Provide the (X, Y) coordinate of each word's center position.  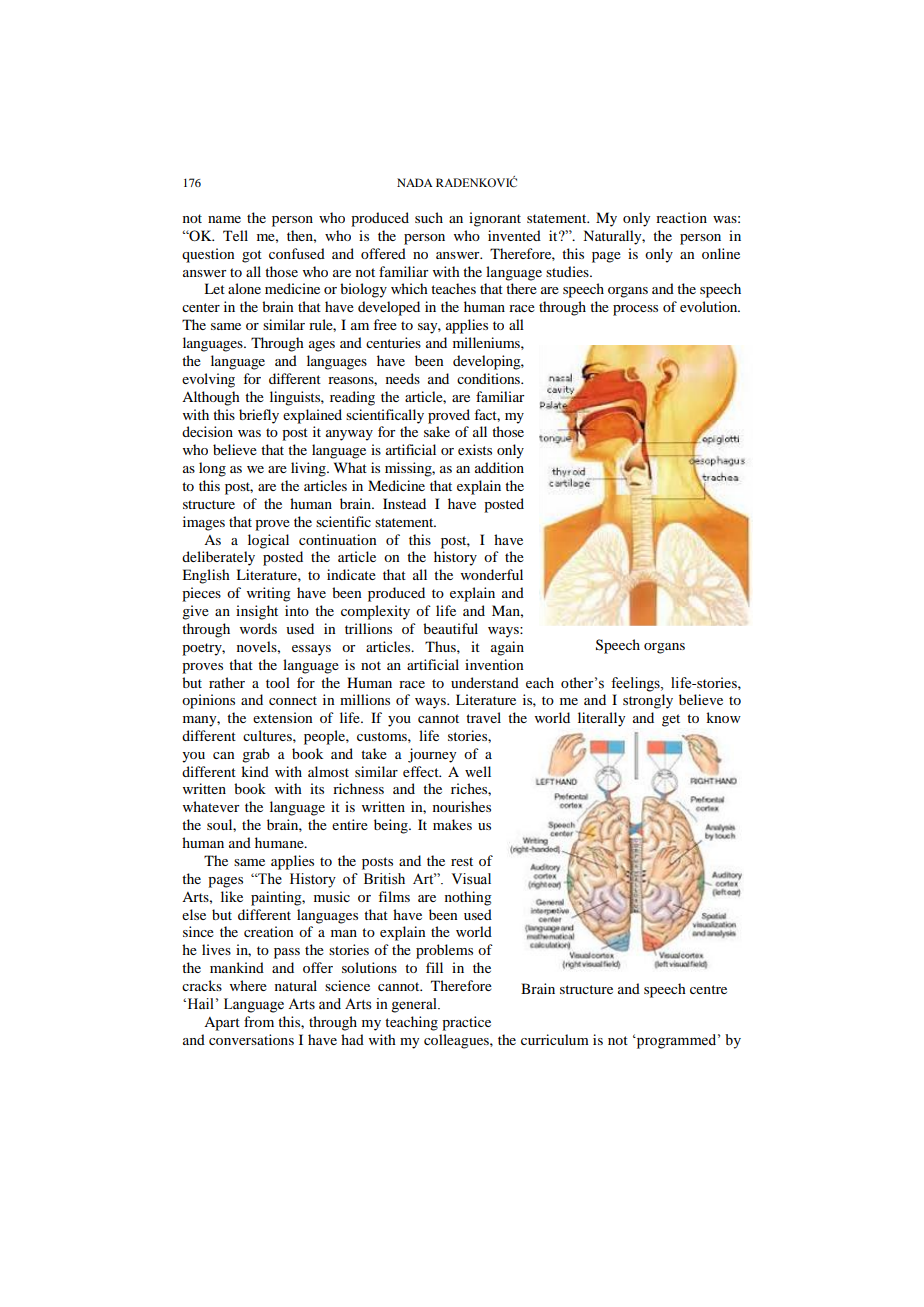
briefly (259, 416)
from (259, 1021)
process (635, 310)
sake (437, 431)
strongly (648, 701)
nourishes (462, 806)
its (317, 788)
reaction (681, 217)
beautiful (450, 628)
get (671, 720)
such (429, 217)
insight (257, 612)
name (224, 219)
